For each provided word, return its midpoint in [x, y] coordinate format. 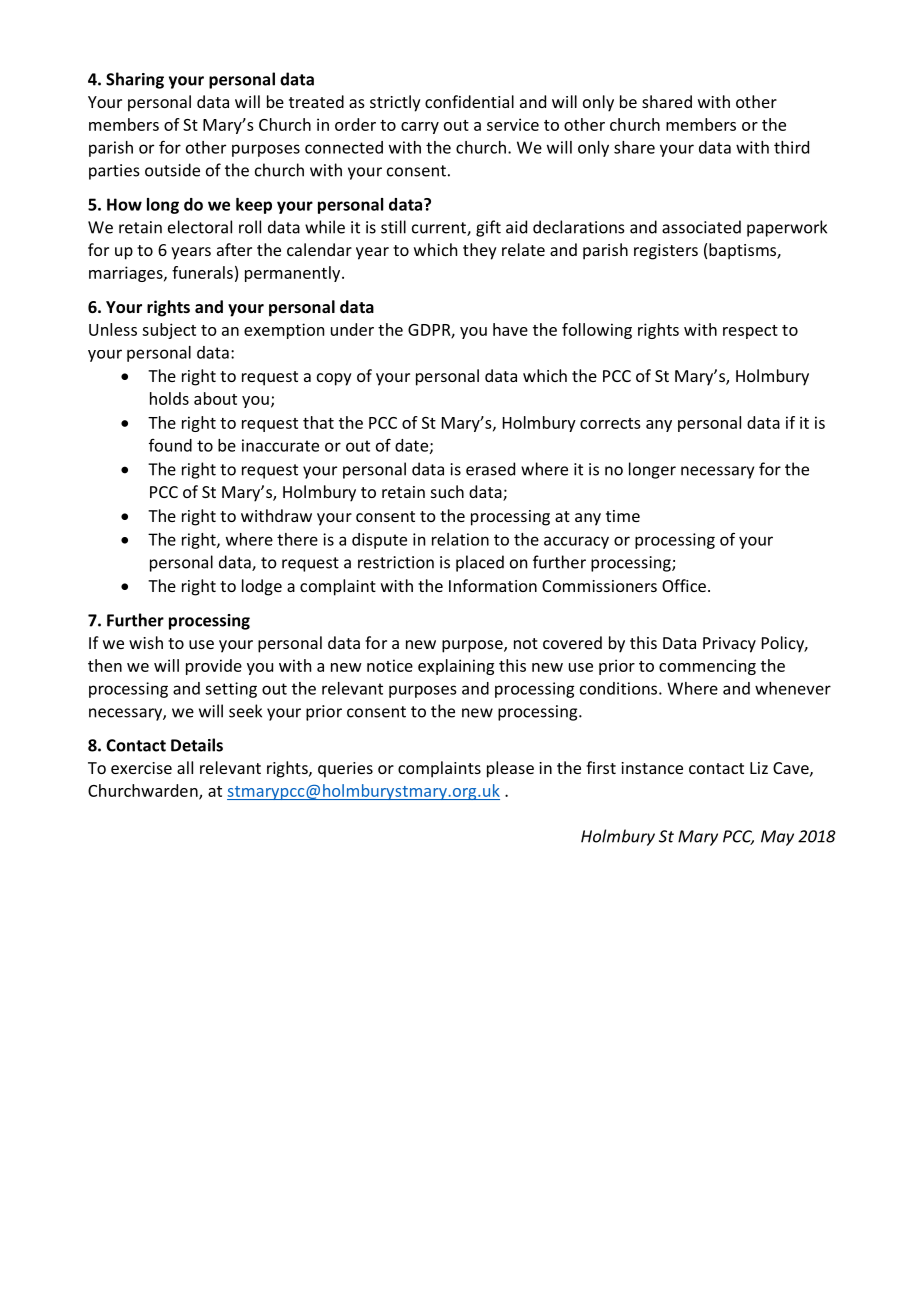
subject [169, 331]
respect [750, 332]
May [777, 838]
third [791, 147]
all [185, 767]
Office [684, 585]
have [510, 329]
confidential [469, 101]
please [510, 769]
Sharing [135, 80]
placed [480, 563]
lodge [262, 587]
